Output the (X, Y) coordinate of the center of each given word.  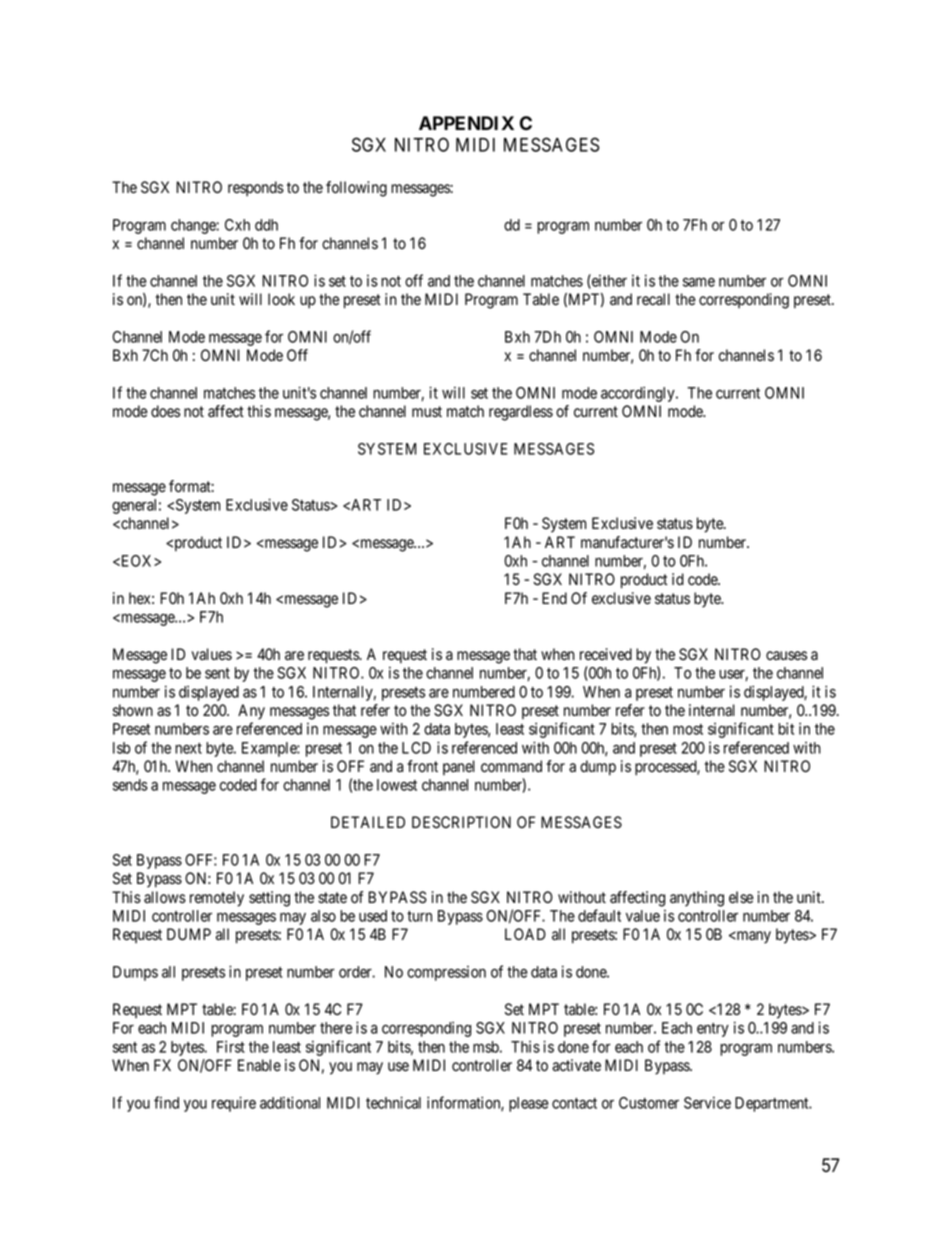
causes (786, 656)
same (699, 282)
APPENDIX (466, 123)
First (231, 1047)
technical (393, 1102)
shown (133, 710)
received (606, 654)
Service (707, 1103)
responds (256, 189)
